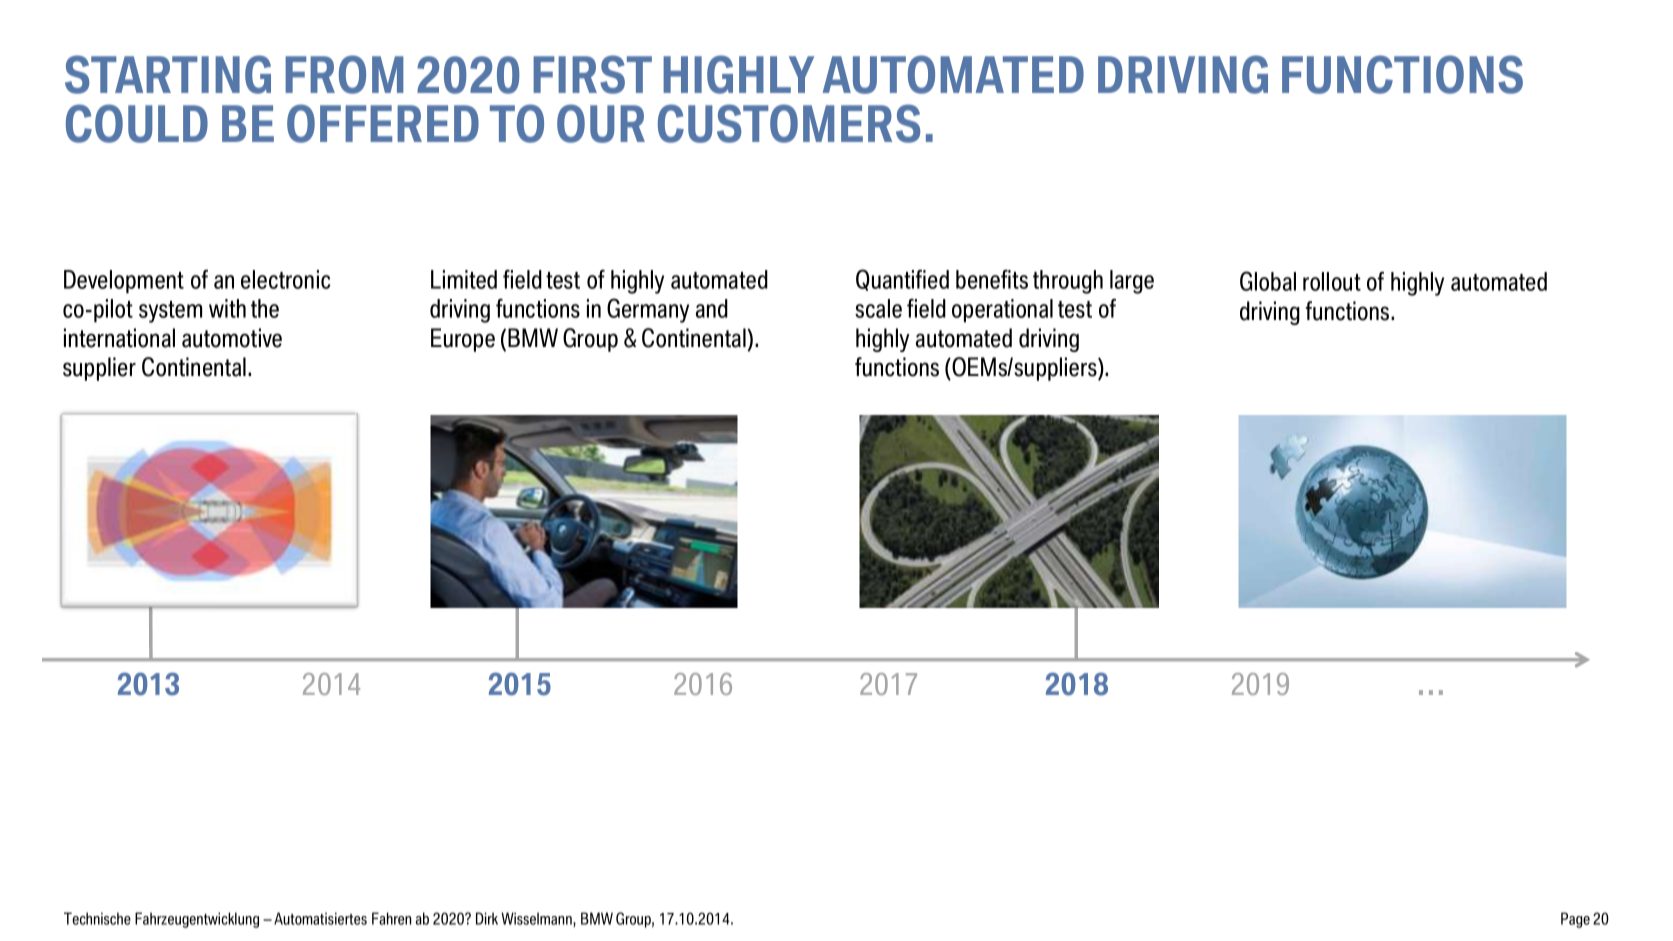  Describe the element at coordinates (1575, 920) in the image. I see `Page` at that location.
